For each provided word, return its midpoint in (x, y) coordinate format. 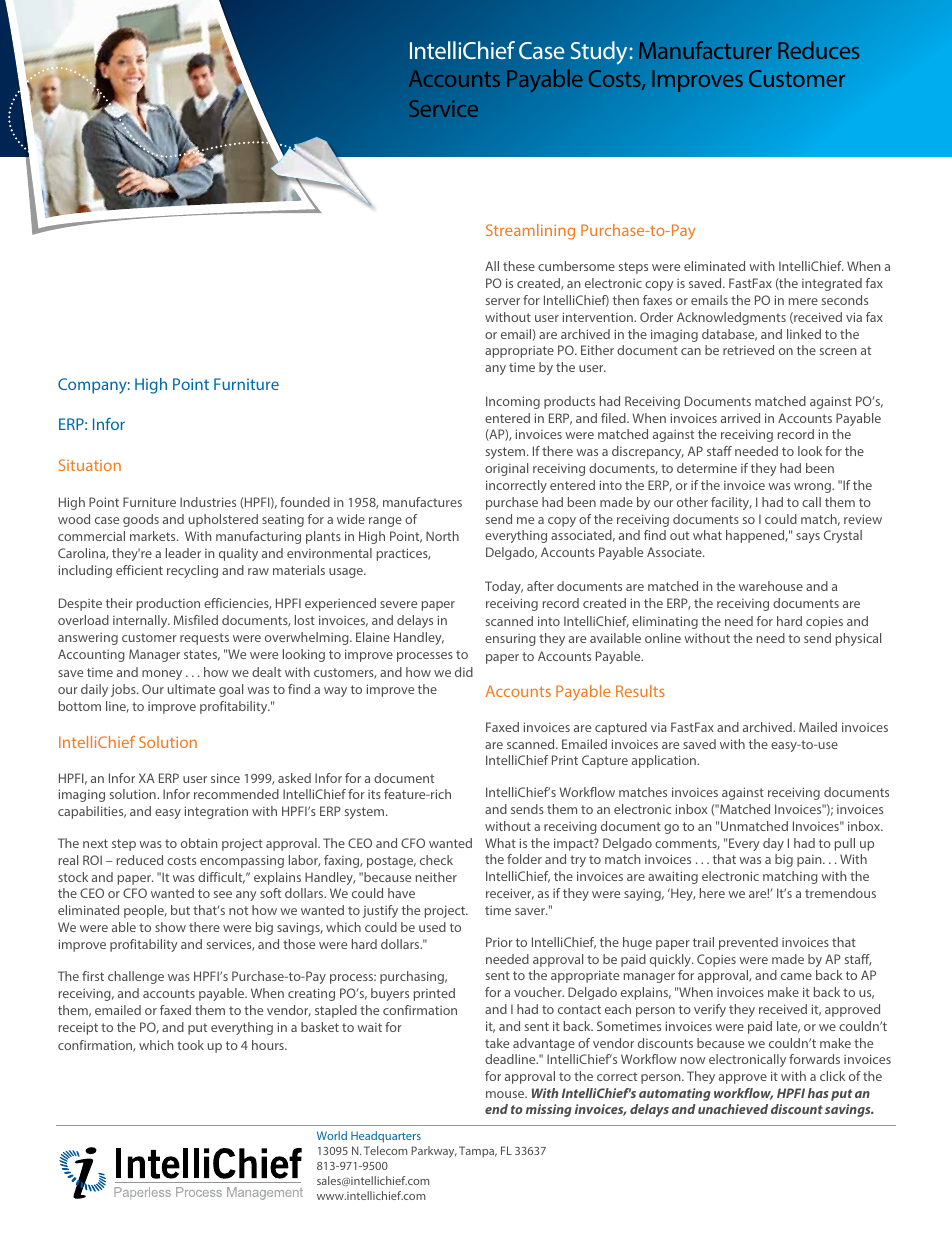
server (503, 301)
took (190, 1045)
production (168, 604)
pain (810, 861)
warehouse (771, 586)
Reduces (818, 50)
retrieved (748, 350)
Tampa (478, 1152)
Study (600, 53)
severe (398, 604)
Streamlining (530, 232)
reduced (140, 860)
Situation (90, 465)
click (832, 1076)
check (436, 860)
